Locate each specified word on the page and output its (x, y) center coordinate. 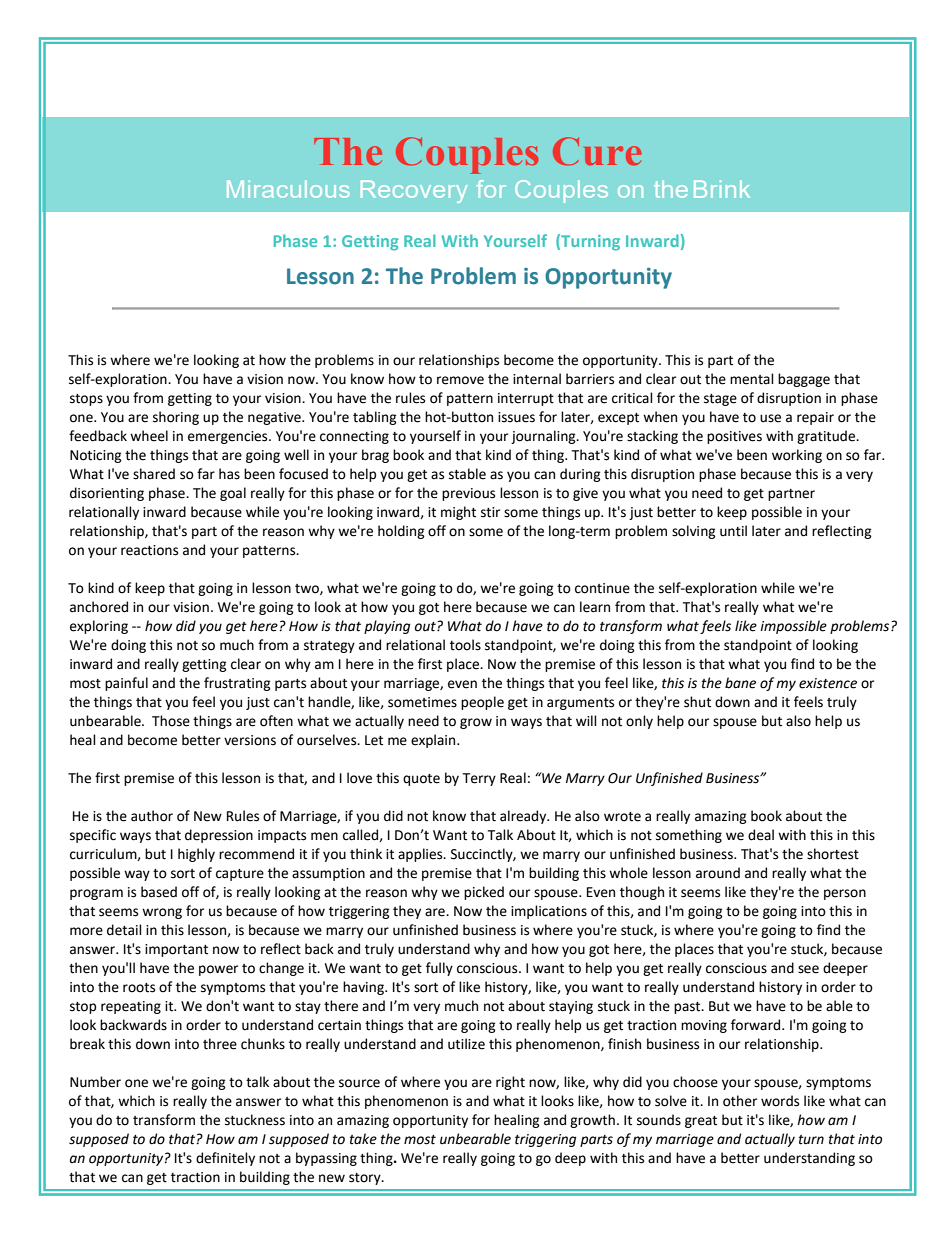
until (733, 531)
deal (761, 835)
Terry (479, 779)
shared (154, 474)
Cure (597, 151)
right (510, 1083)
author (152, 816)
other (740, 1101)
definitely (225, 1159)
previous (468, 494)
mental (752, 379)
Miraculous (288, 189)
